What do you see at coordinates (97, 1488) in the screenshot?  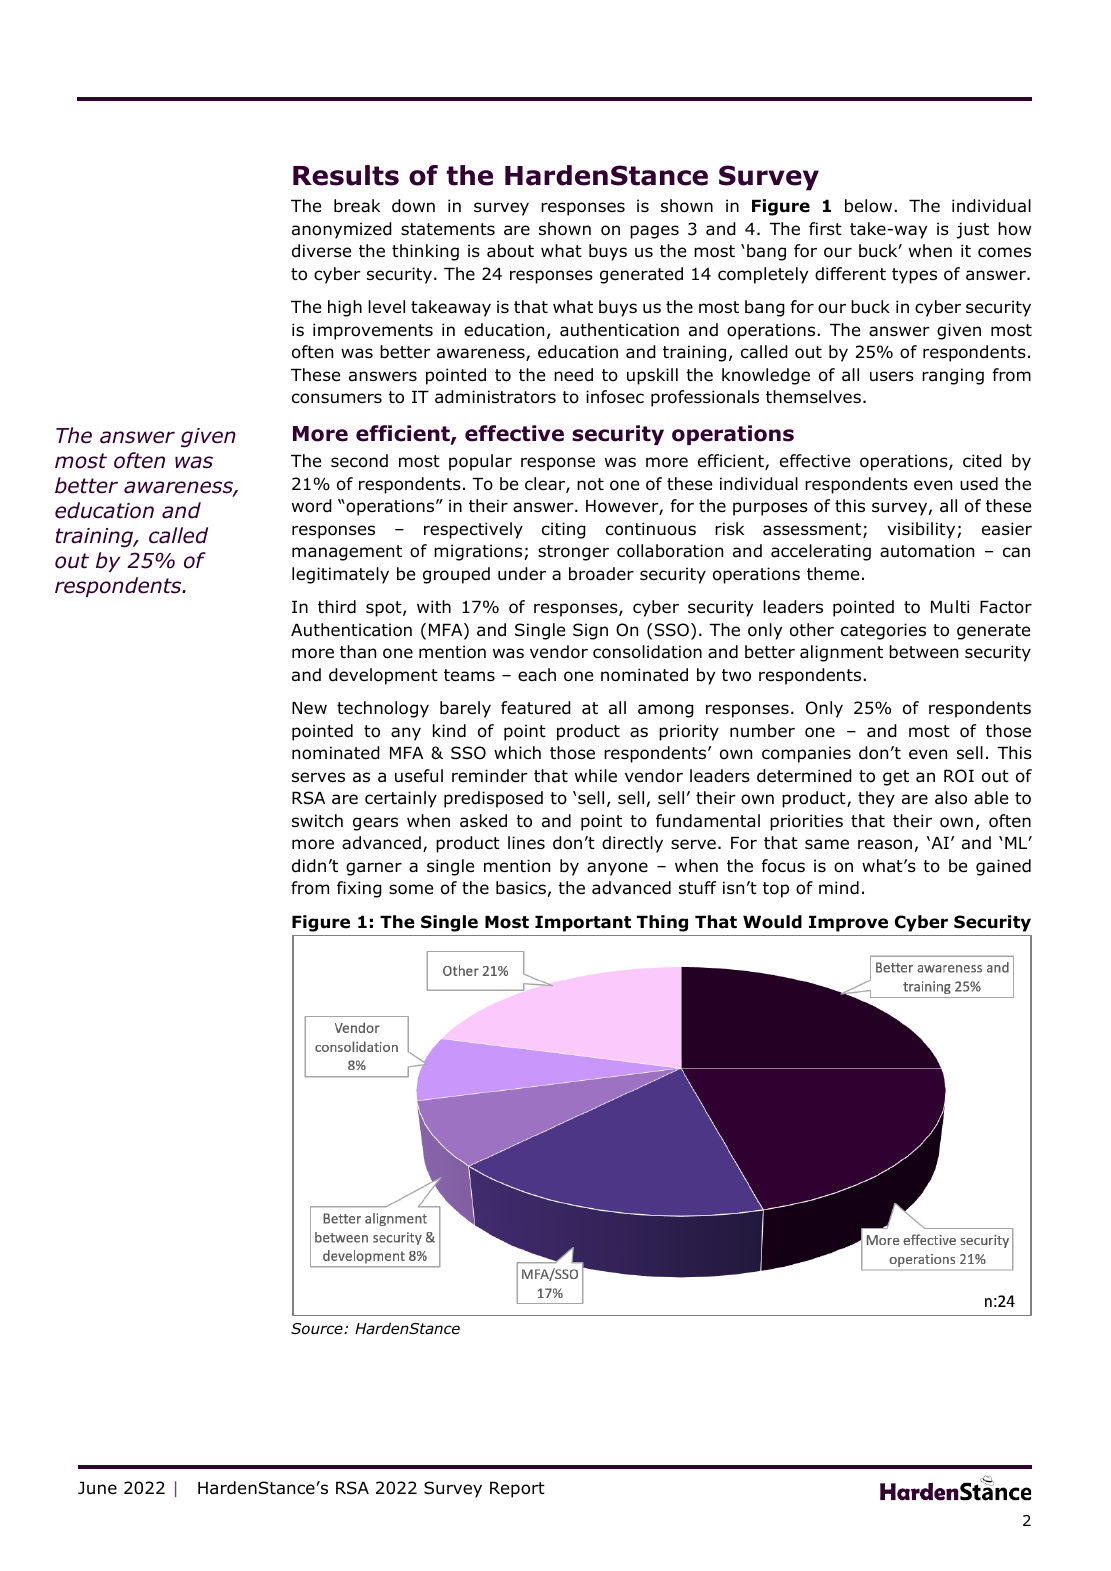 I see `June` at bounding box center [97, 1488].
